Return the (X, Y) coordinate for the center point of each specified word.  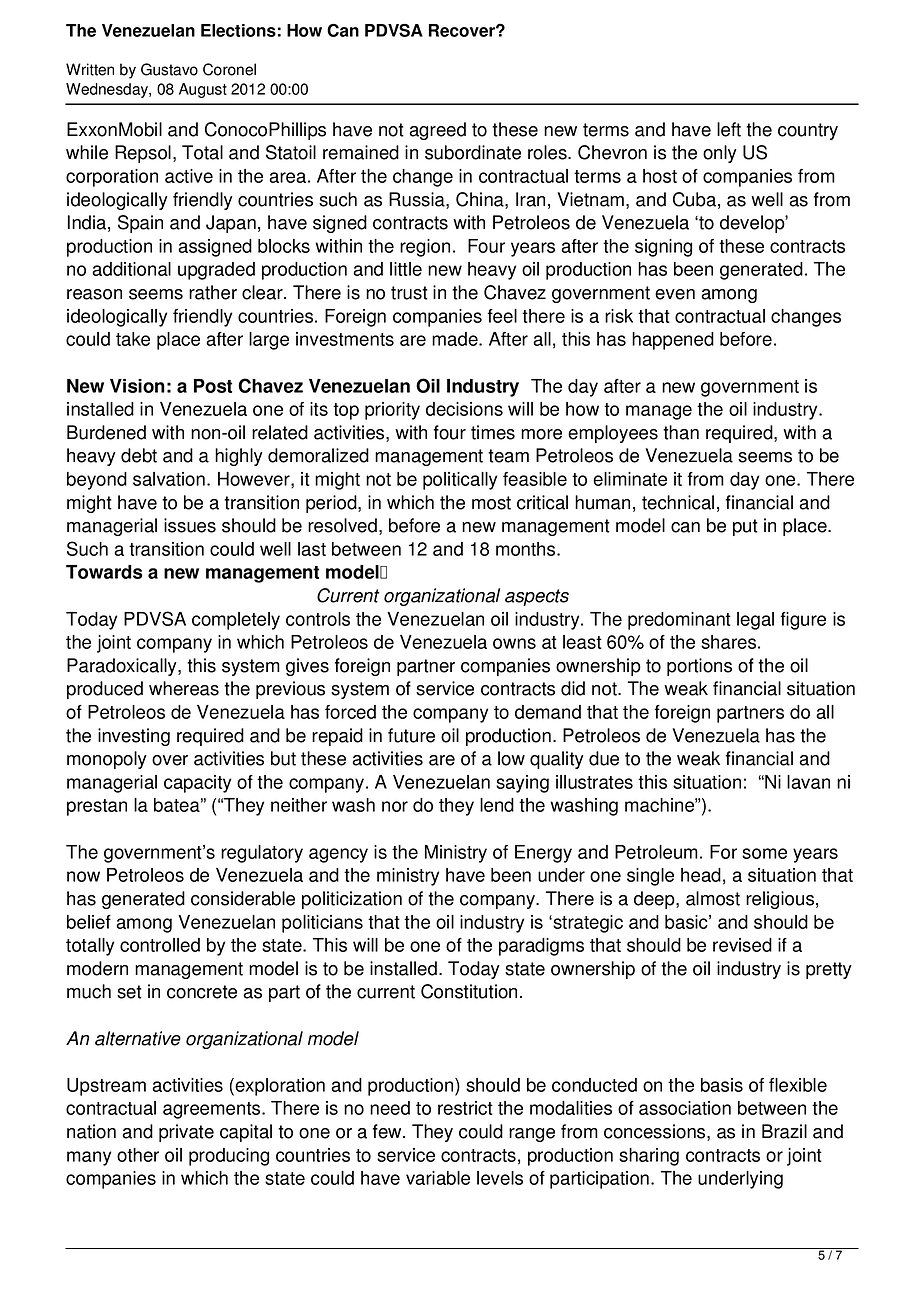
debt (139, 455)
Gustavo (169, 69)
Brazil (784, 1131)
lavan (808, 782)
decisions (464, 409)
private (186, 1133)
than (681, 432)
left (729, 129)
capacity (197, 784)
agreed (437, 131)
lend (497, 805)
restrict (465, 1108)
